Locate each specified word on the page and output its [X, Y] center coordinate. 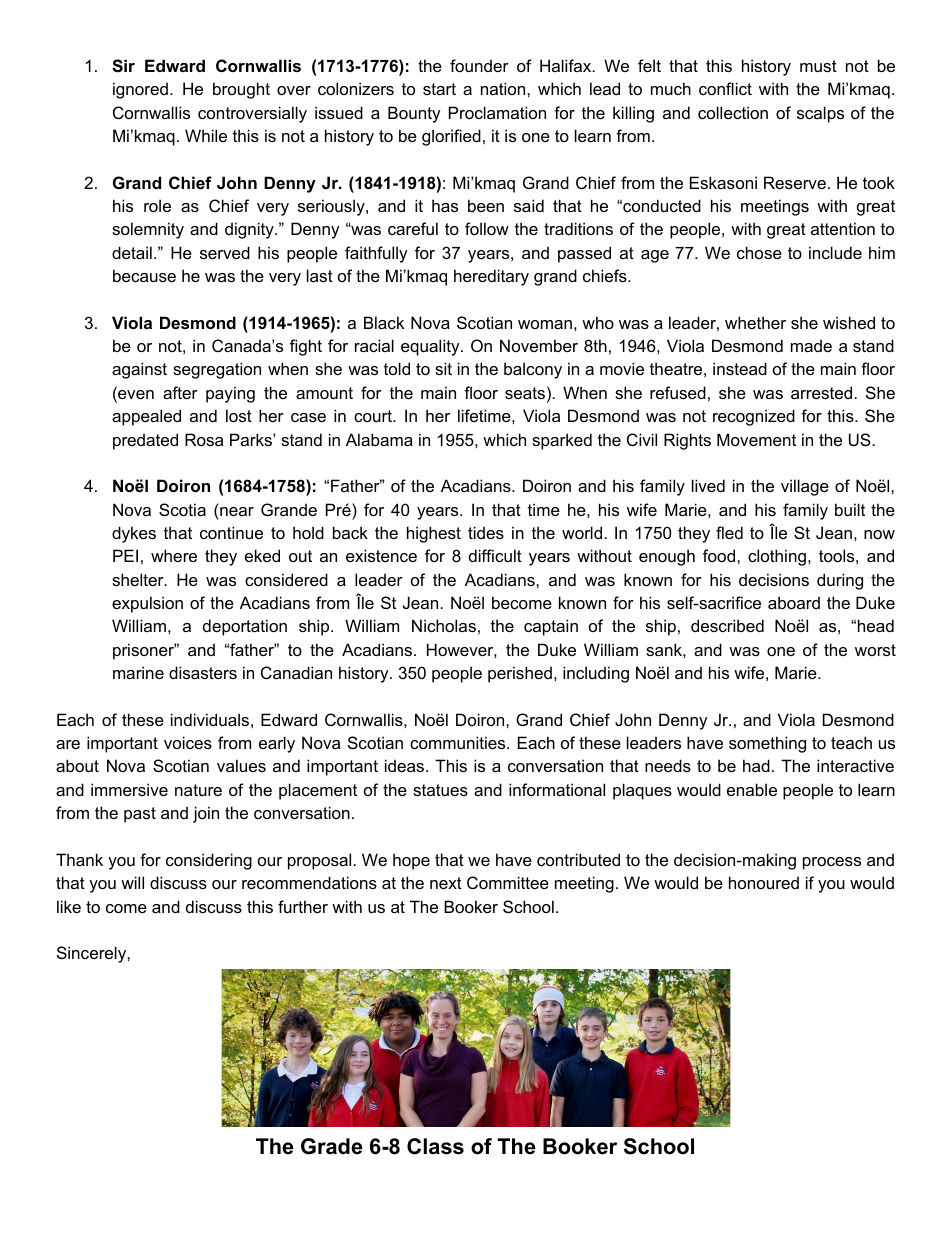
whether [755, 322]
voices [188, 742]
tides [486, 532]
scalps [820, 114]
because [144, 275]
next [446, 883]
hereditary [491, 277]
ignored [140, 90]
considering [209, 861]
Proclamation [497, 112]
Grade [332, 1146]
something [767, 744]
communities [459, 742]
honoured [764, 882]
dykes [134, 534]
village [805, 487]
